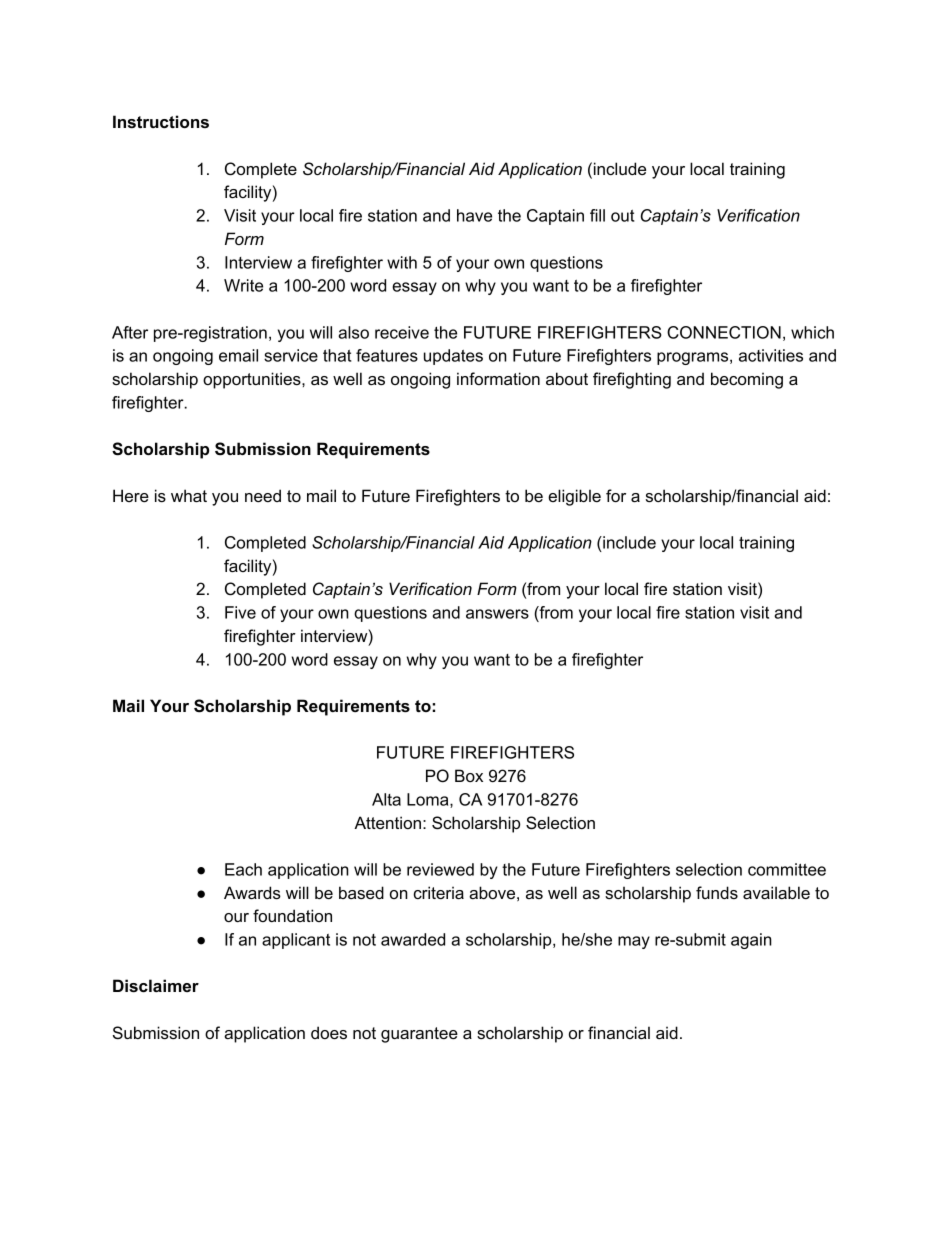  Describe the element at coordinates (161, 121) in the screenshot. I see `Instructions` at that location.
